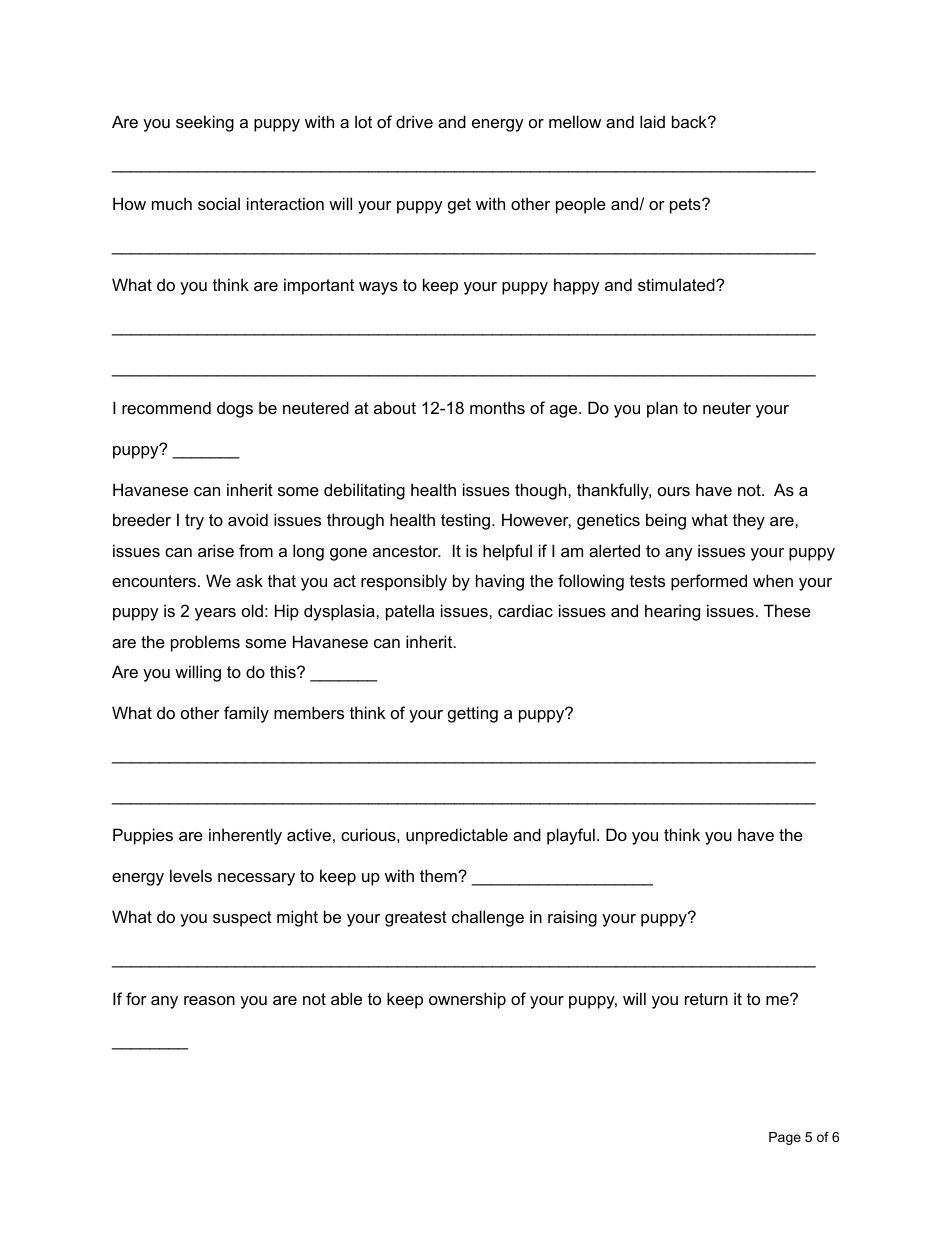 Image resolution: width=952 pixels, height=1233 pixels. What do you see at coordinates (205, 123) in the screenshot?
I see `seeking` at bounding box center [205, 123].
